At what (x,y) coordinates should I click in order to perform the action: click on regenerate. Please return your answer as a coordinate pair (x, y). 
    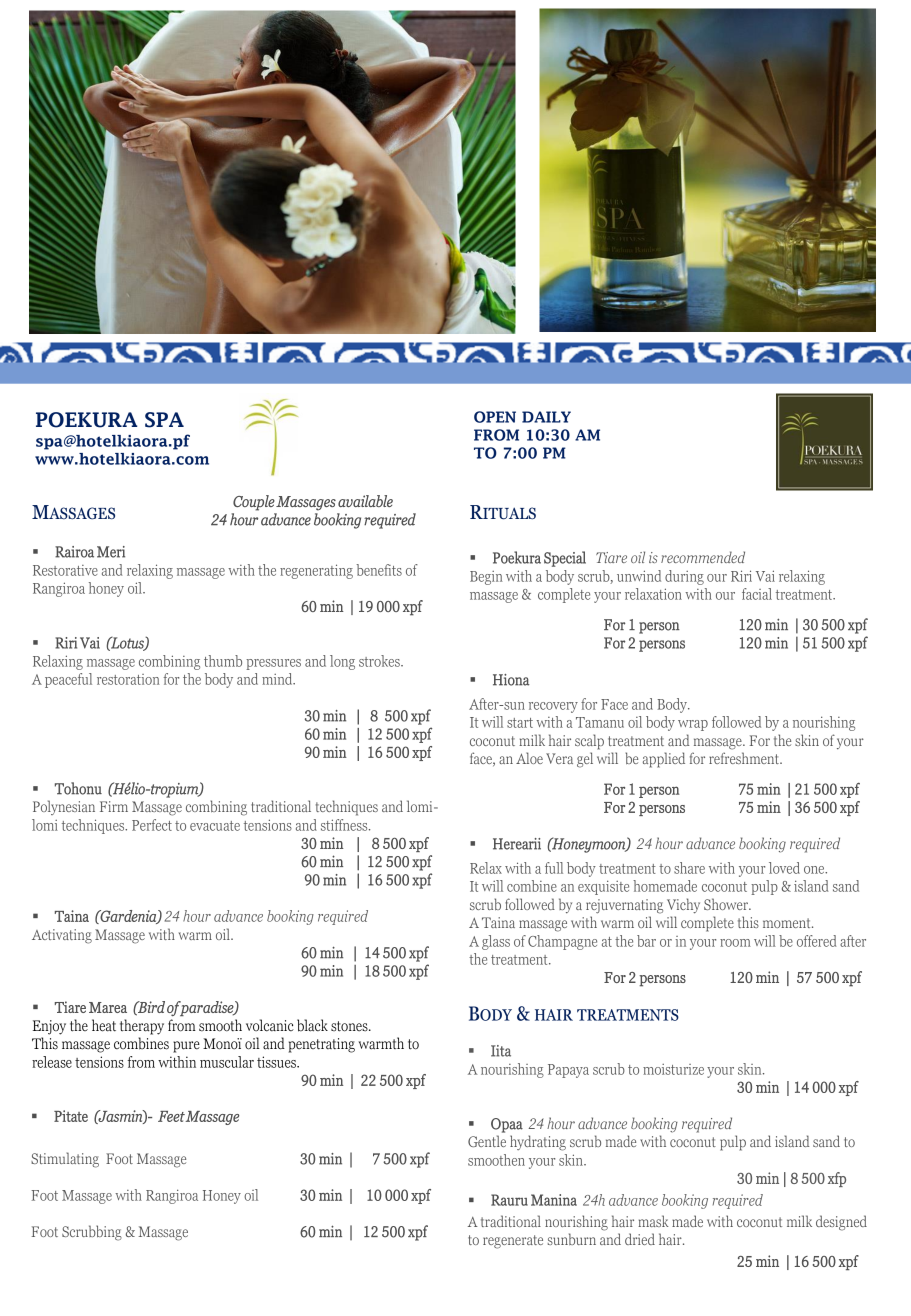
    Looking at the image, I should click on (513, 1242).
